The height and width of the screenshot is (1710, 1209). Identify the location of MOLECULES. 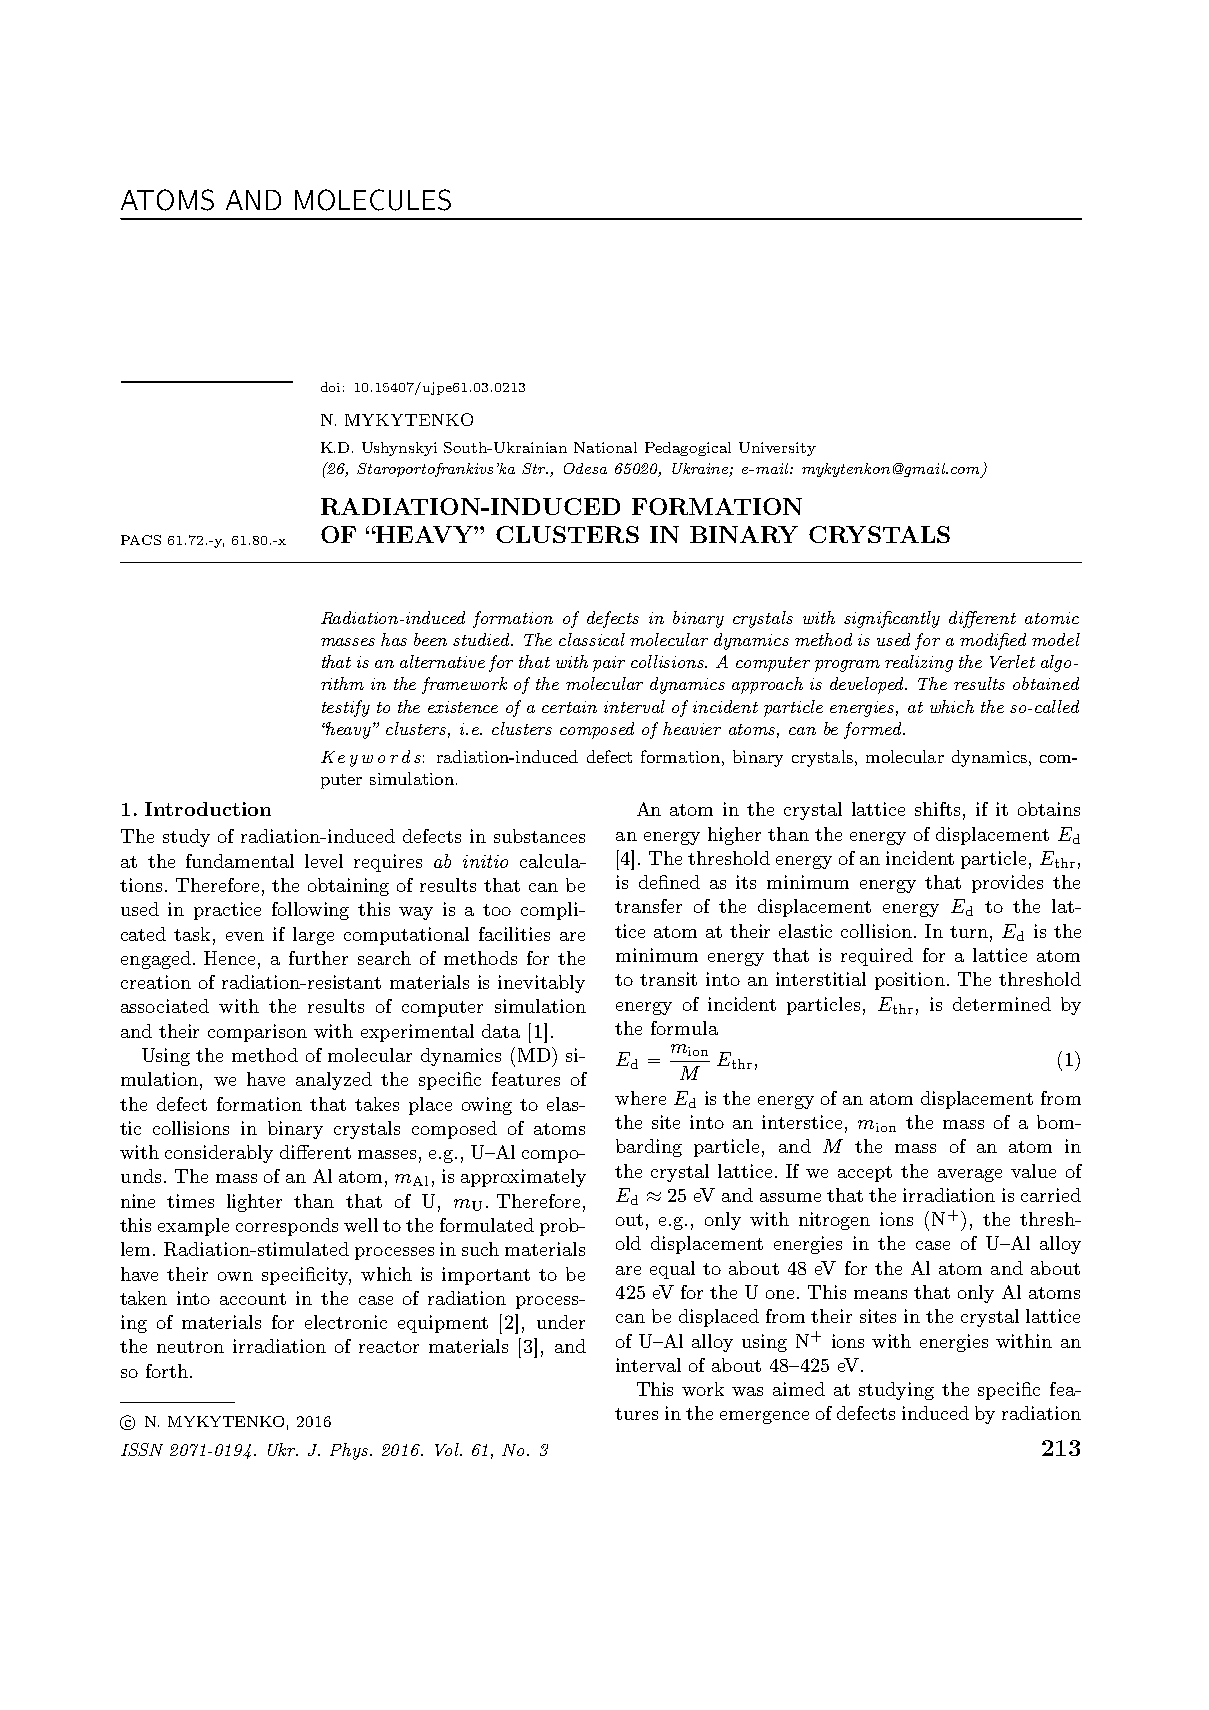
(373, 200).
